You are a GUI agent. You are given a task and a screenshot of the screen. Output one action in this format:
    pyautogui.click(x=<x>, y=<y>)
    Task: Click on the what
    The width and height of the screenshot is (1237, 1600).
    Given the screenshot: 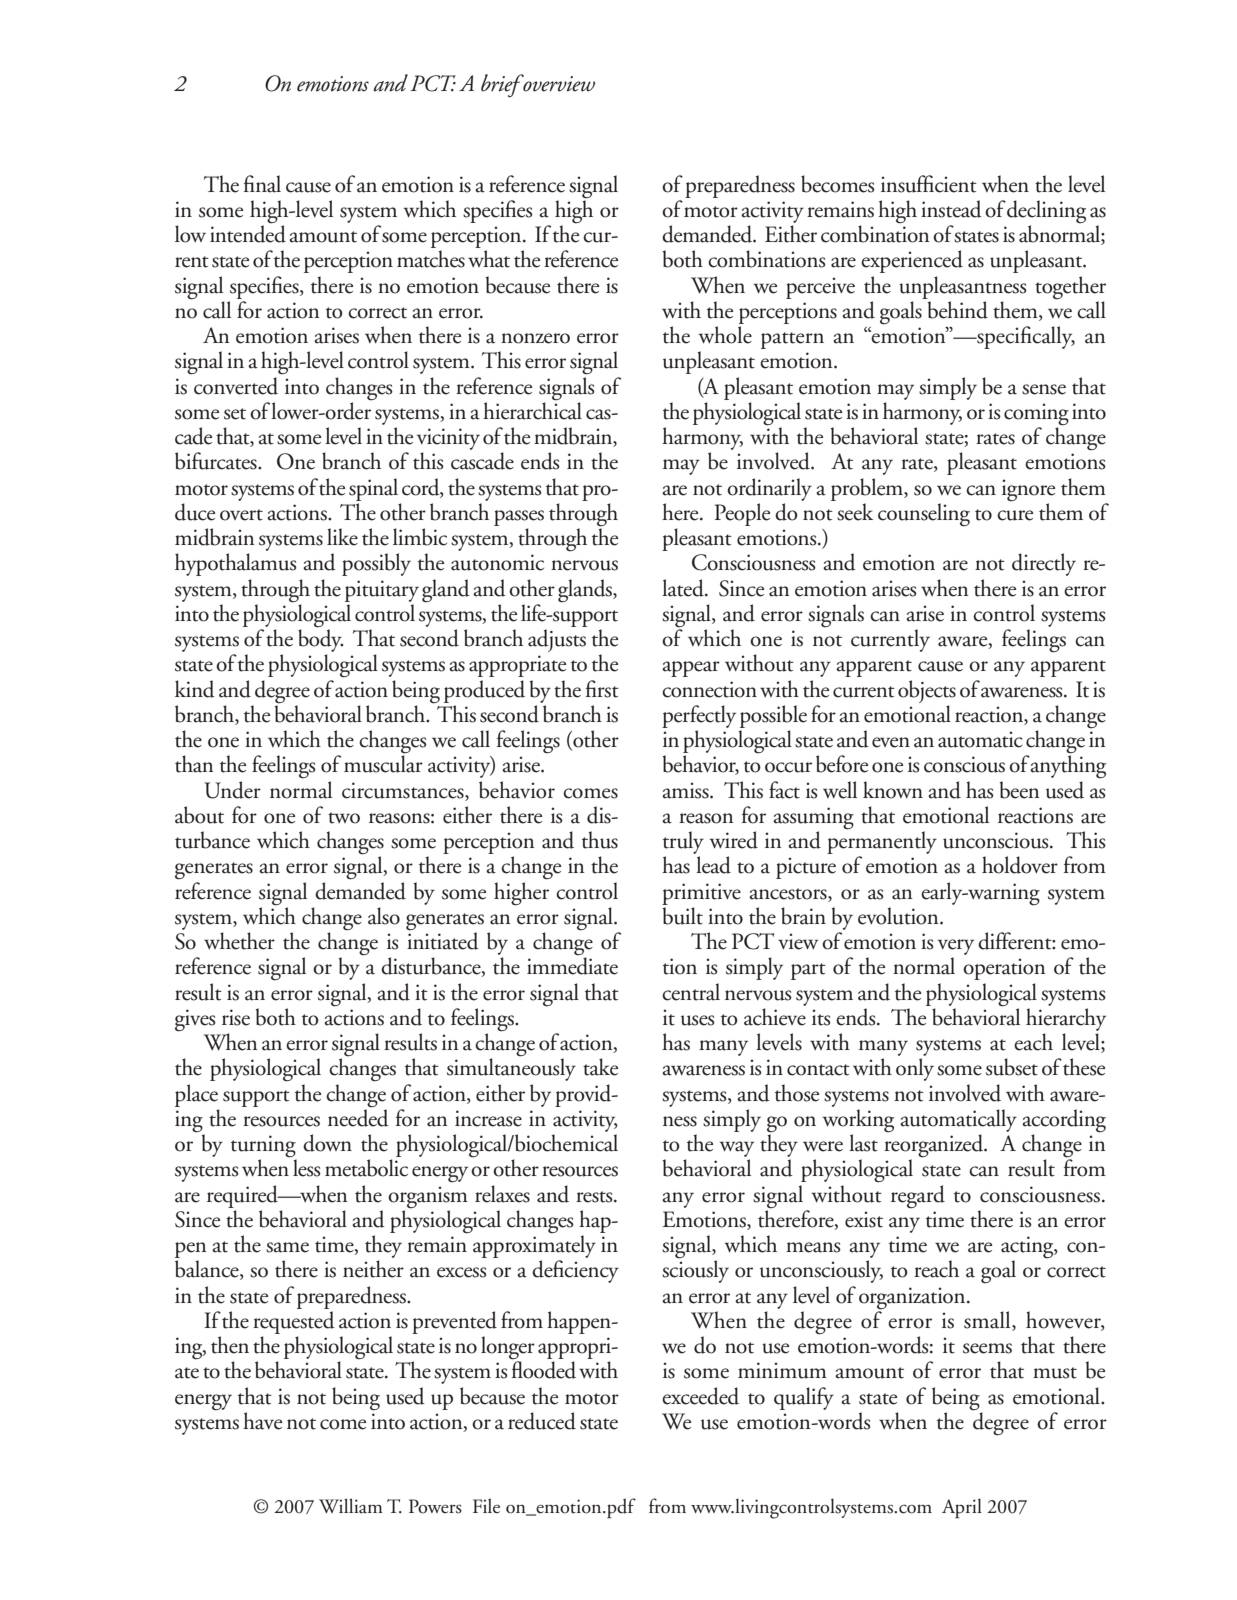 What is the action you would take?
    pyautogui.click(x=489, y=259)
